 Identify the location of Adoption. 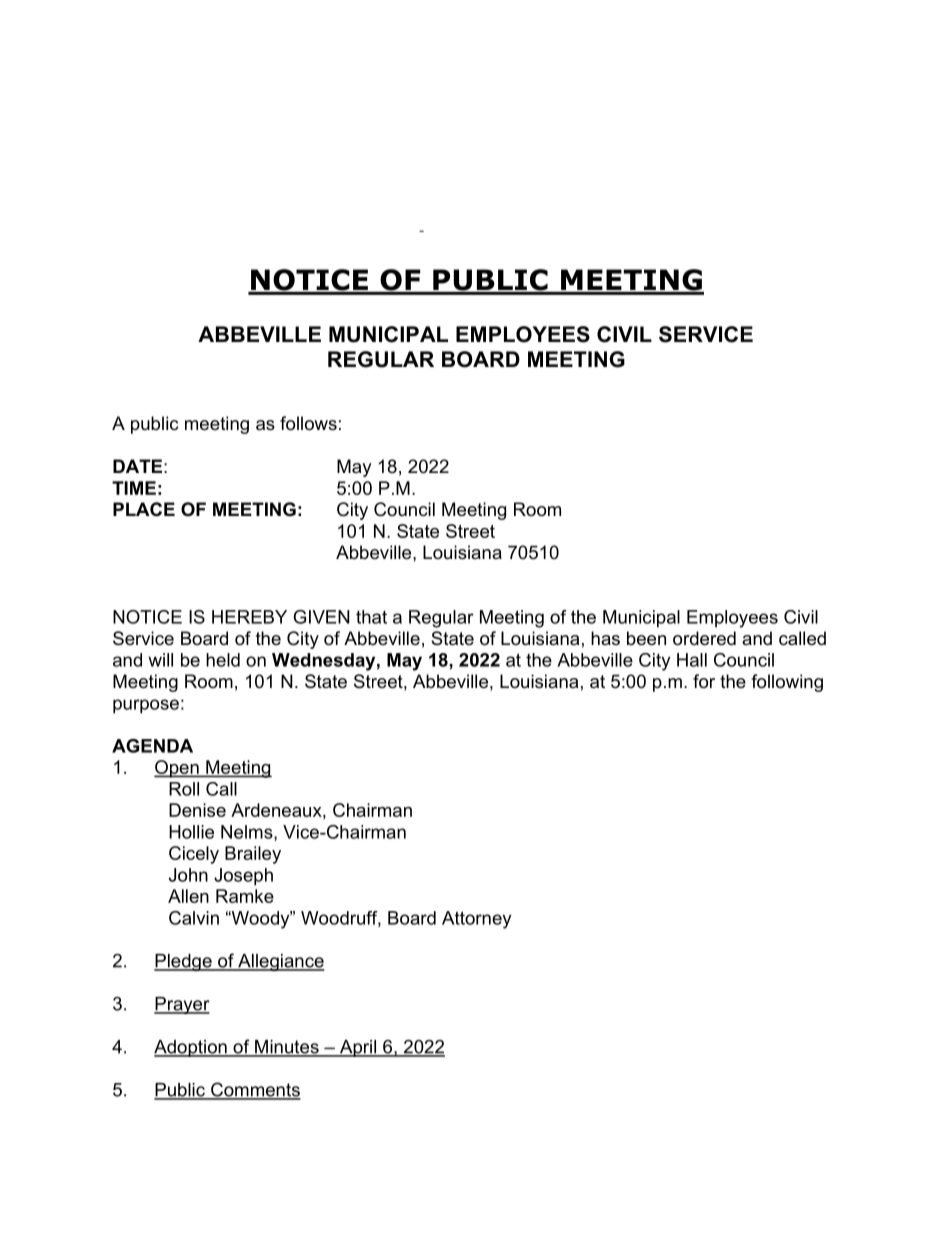
(191, 1048).
